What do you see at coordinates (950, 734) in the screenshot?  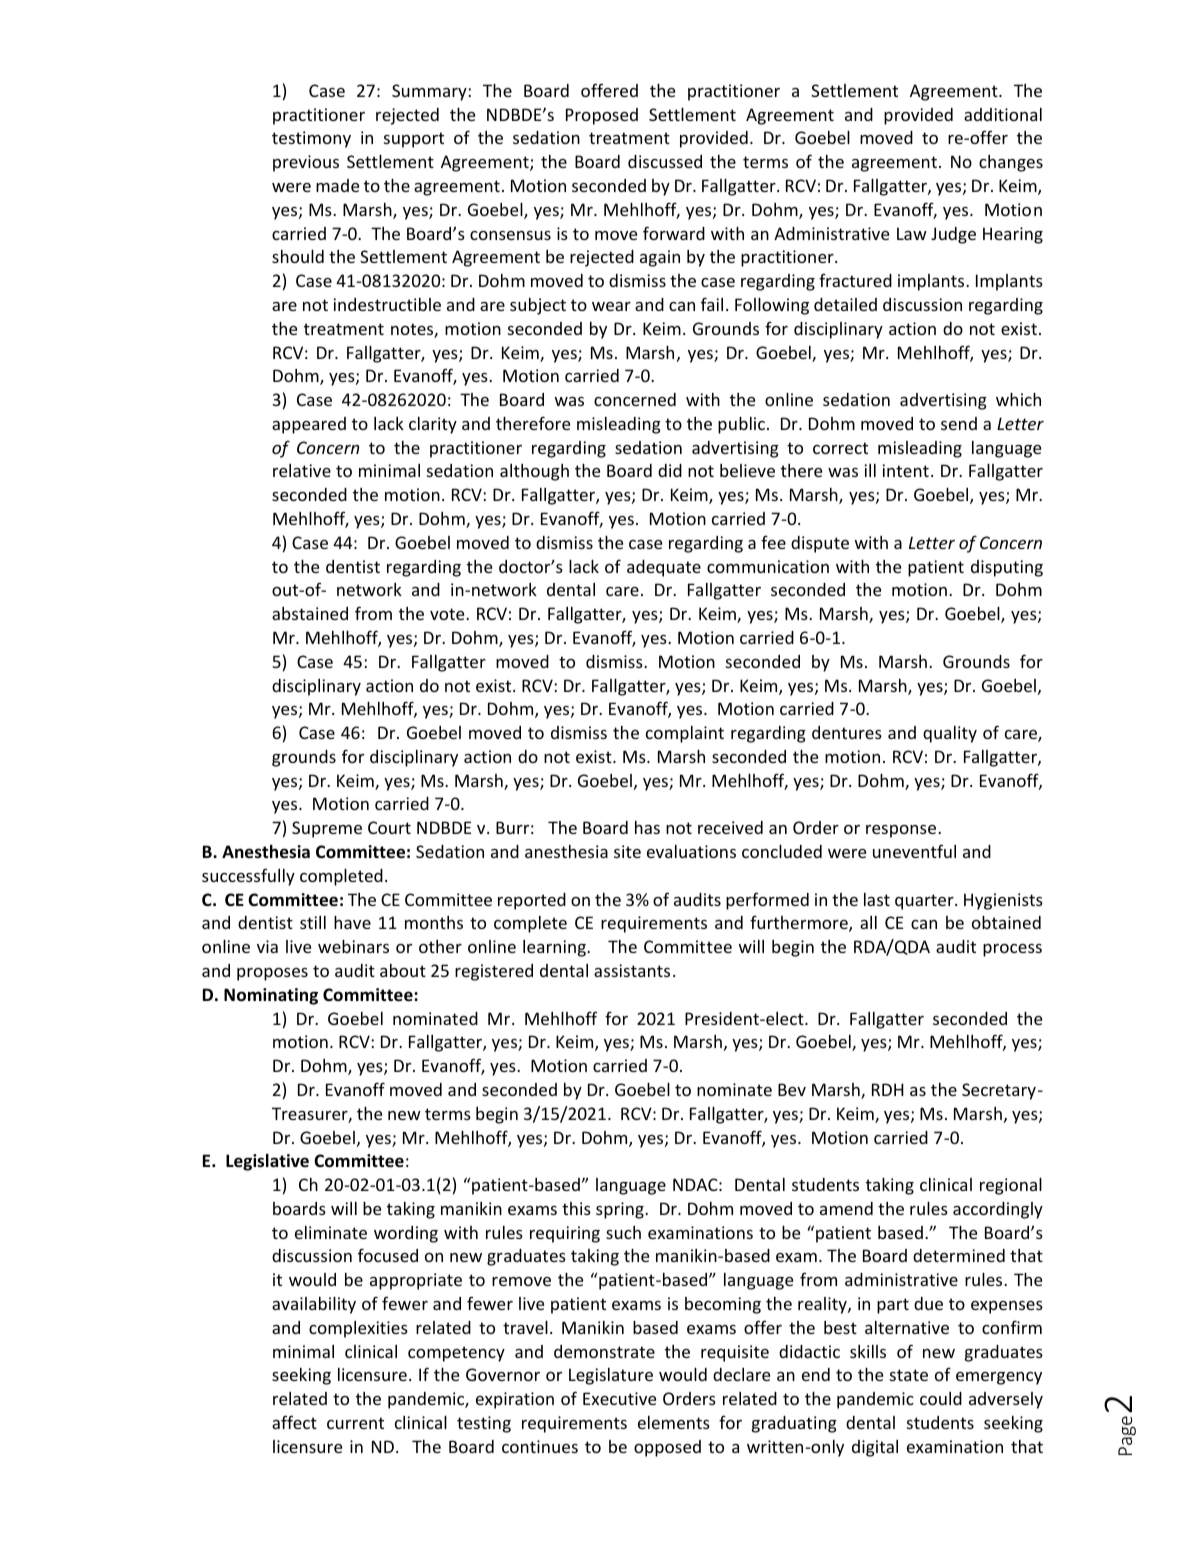 I see `quality` at bounding box center [950, 734].
